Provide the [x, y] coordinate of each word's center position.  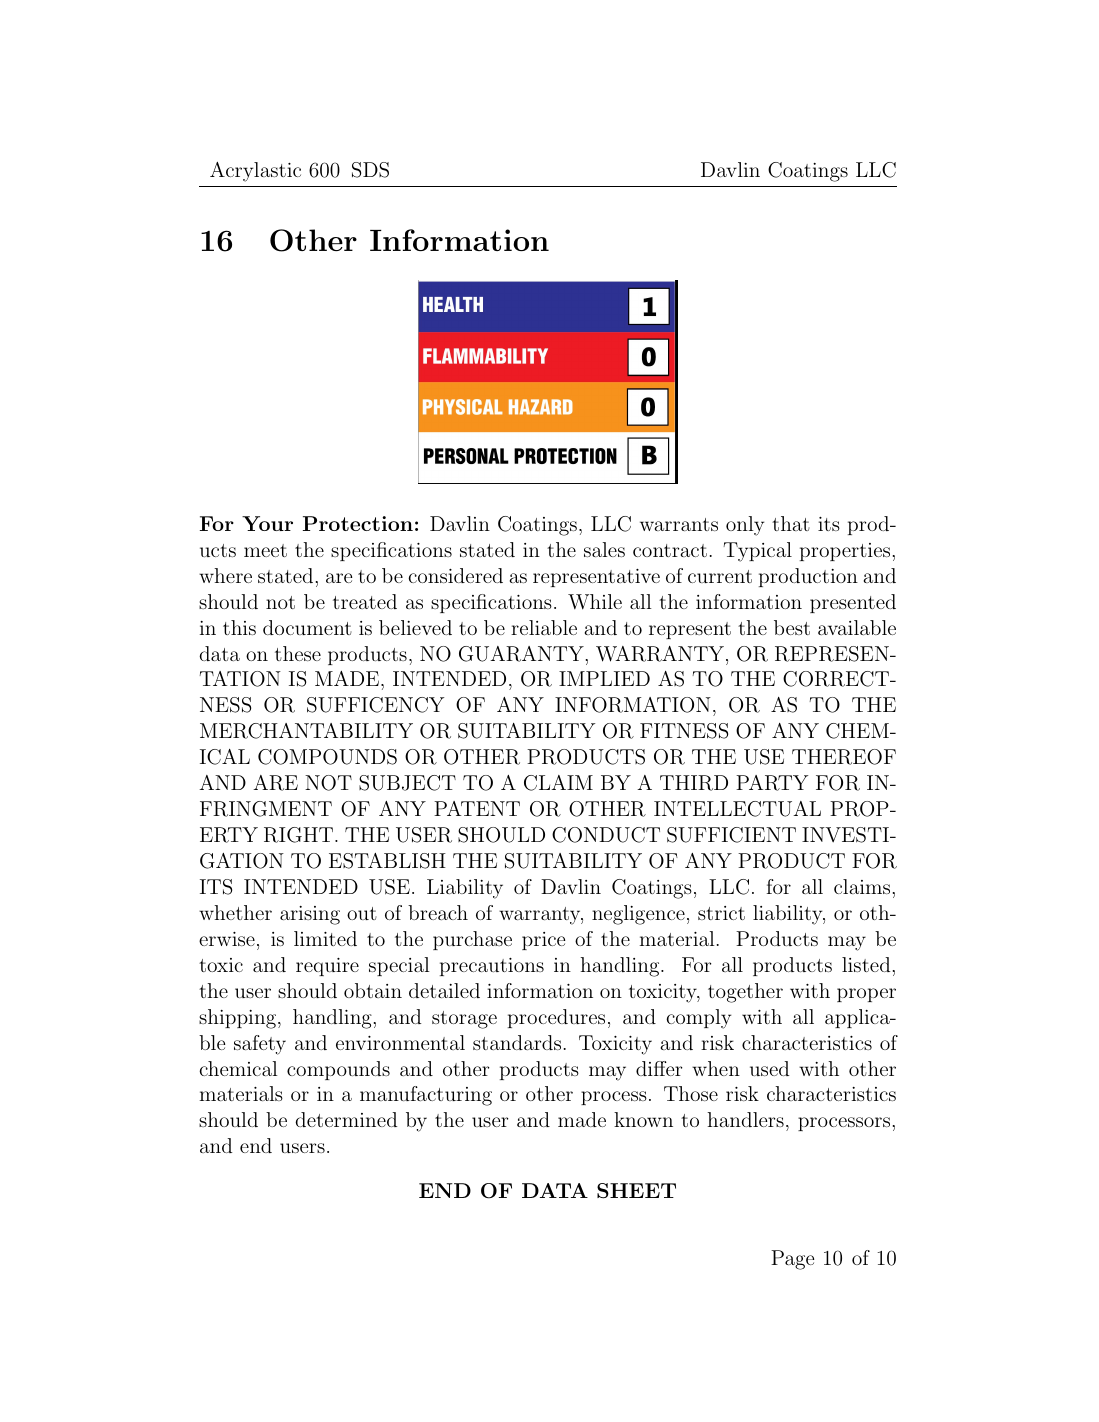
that [791, 523]
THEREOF [844, 757]
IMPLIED [604, 678]
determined [346, 1119]
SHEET [636, 1191]
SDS [370, 170]
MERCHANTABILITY [306, 731]
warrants [679, 524]
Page [792, 1260]
